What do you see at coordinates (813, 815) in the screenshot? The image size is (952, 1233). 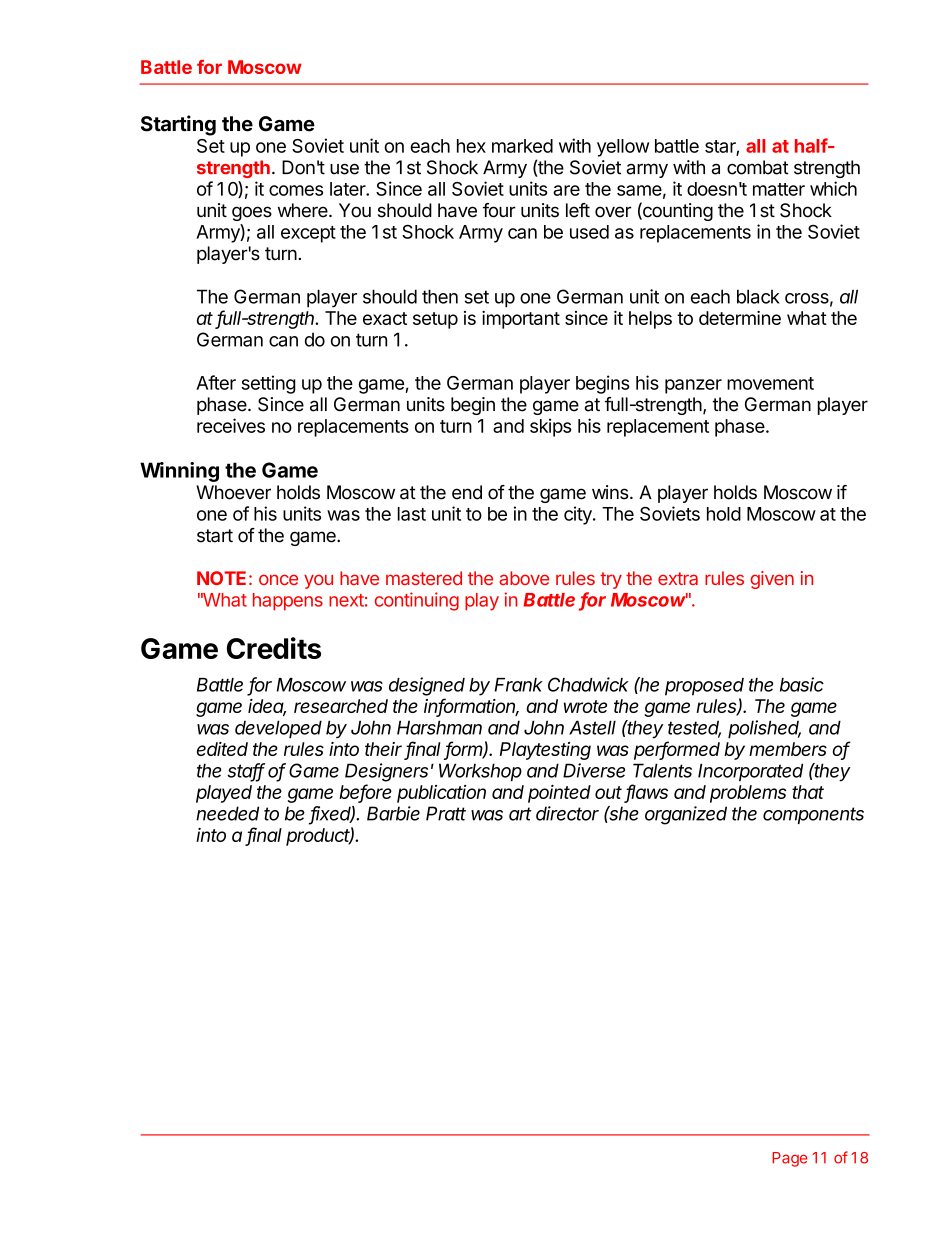 I see `components` at bounding box center [813, 815].
